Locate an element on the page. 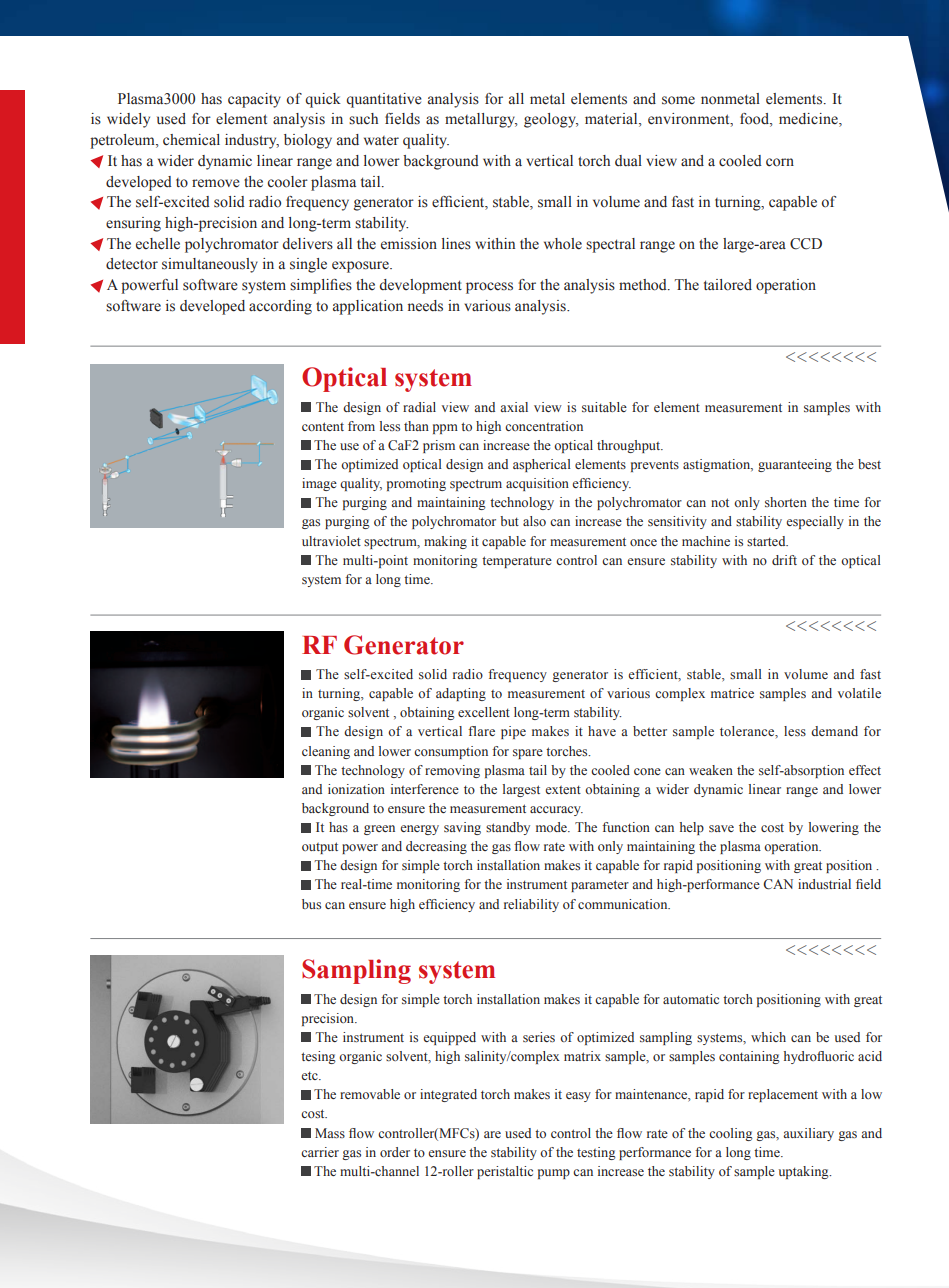  ultraviolet is located at coordinates (331, 541).
